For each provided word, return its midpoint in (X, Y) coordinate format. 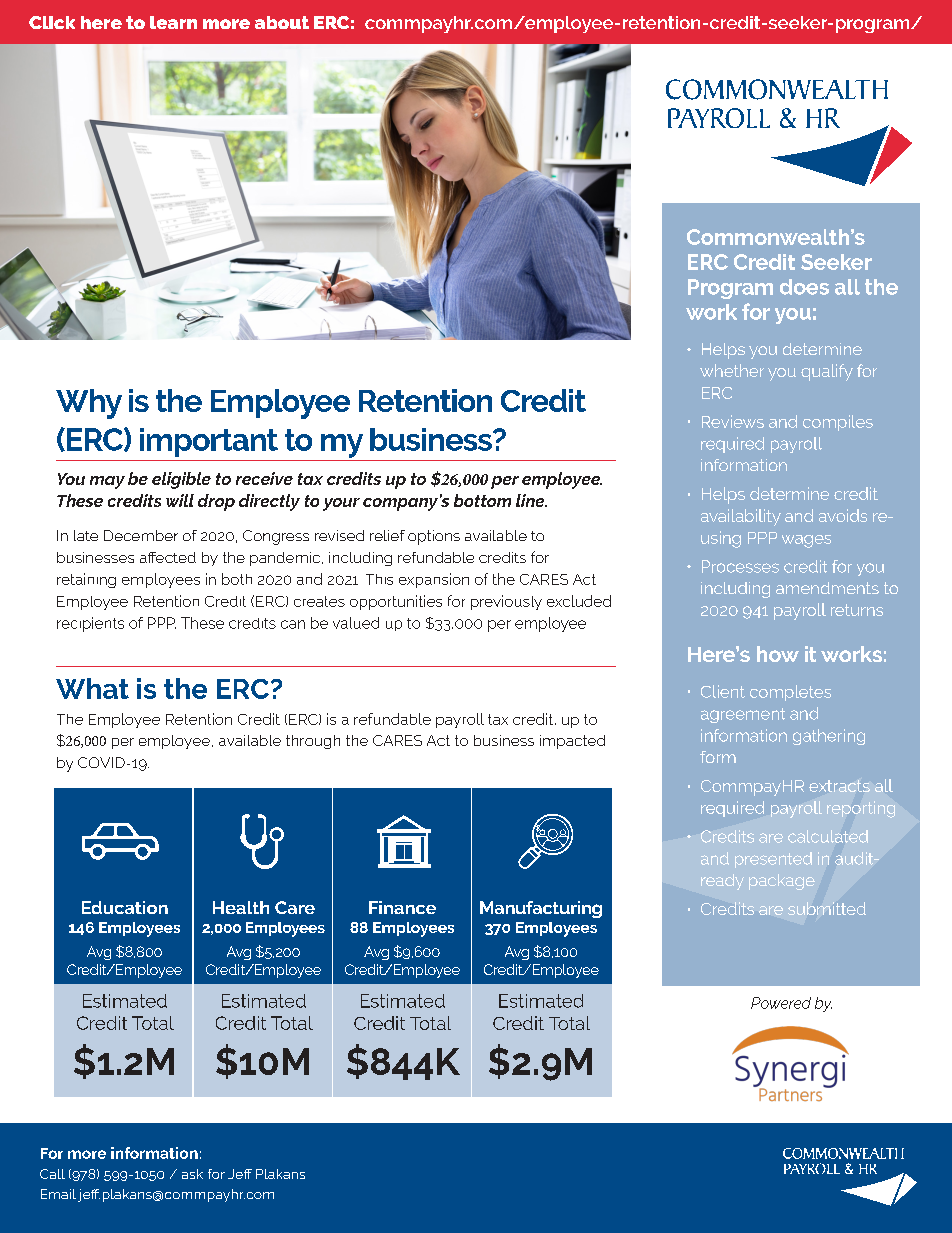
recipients (90, 624)
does (804, 287)
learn (173, 22)
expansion (434, 580)
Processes (740, 566)
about (282, 22)
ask (192, 1174)
